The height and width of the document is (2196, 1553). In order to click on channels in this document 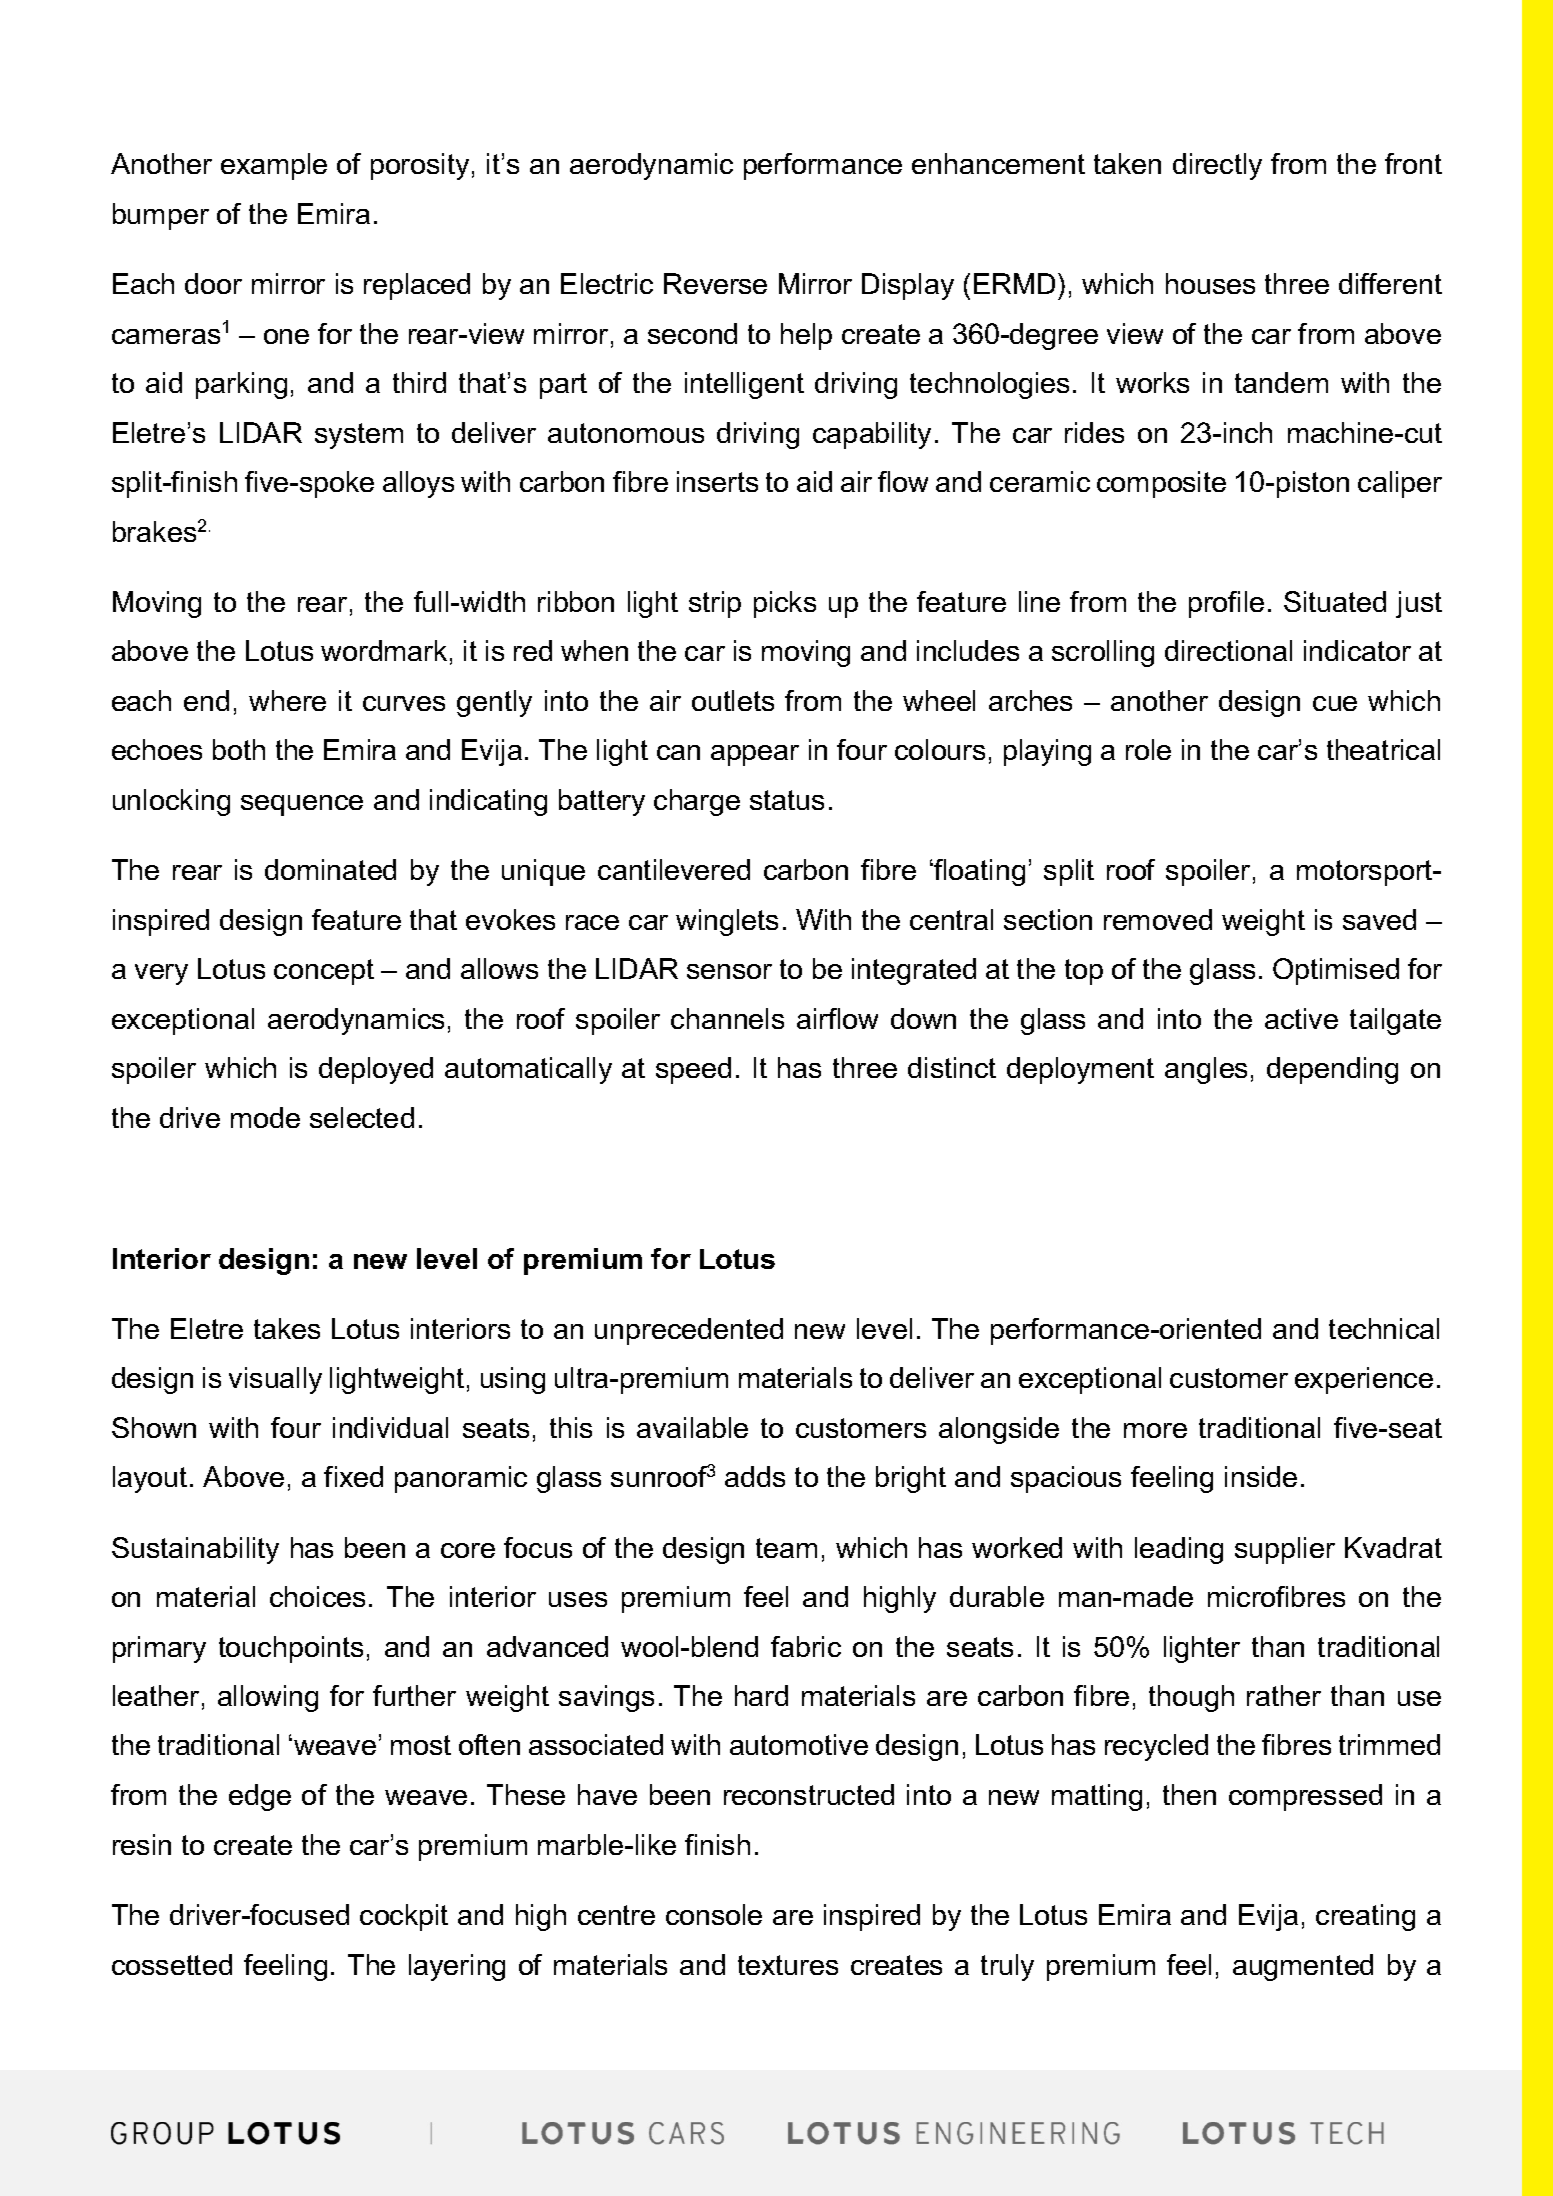, I will do `click(727, 1018)`.
